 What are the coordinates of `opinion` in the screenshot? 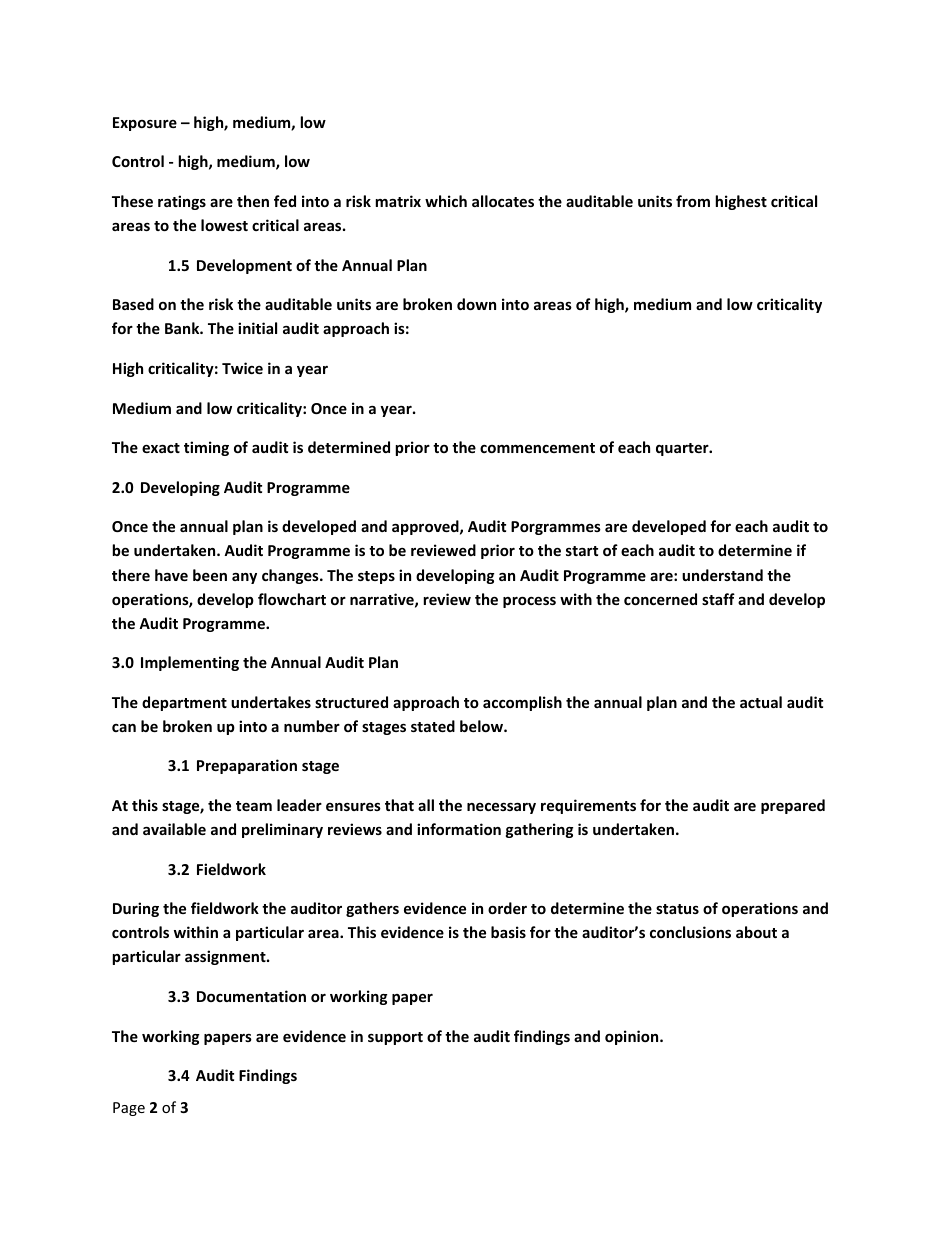 It's located at (633, 1037).
